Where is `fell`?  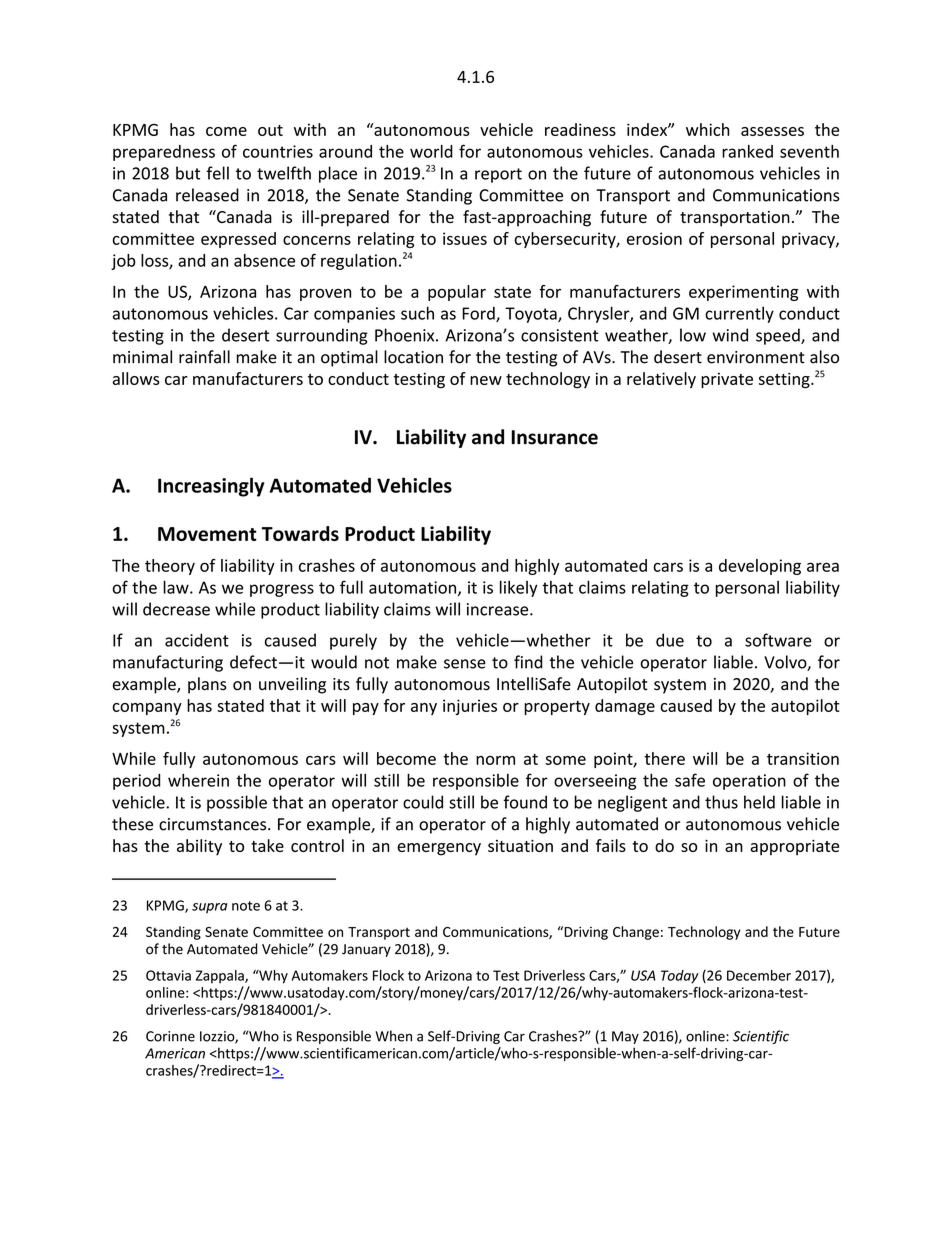
fell is located at coordinates (218, 173).
